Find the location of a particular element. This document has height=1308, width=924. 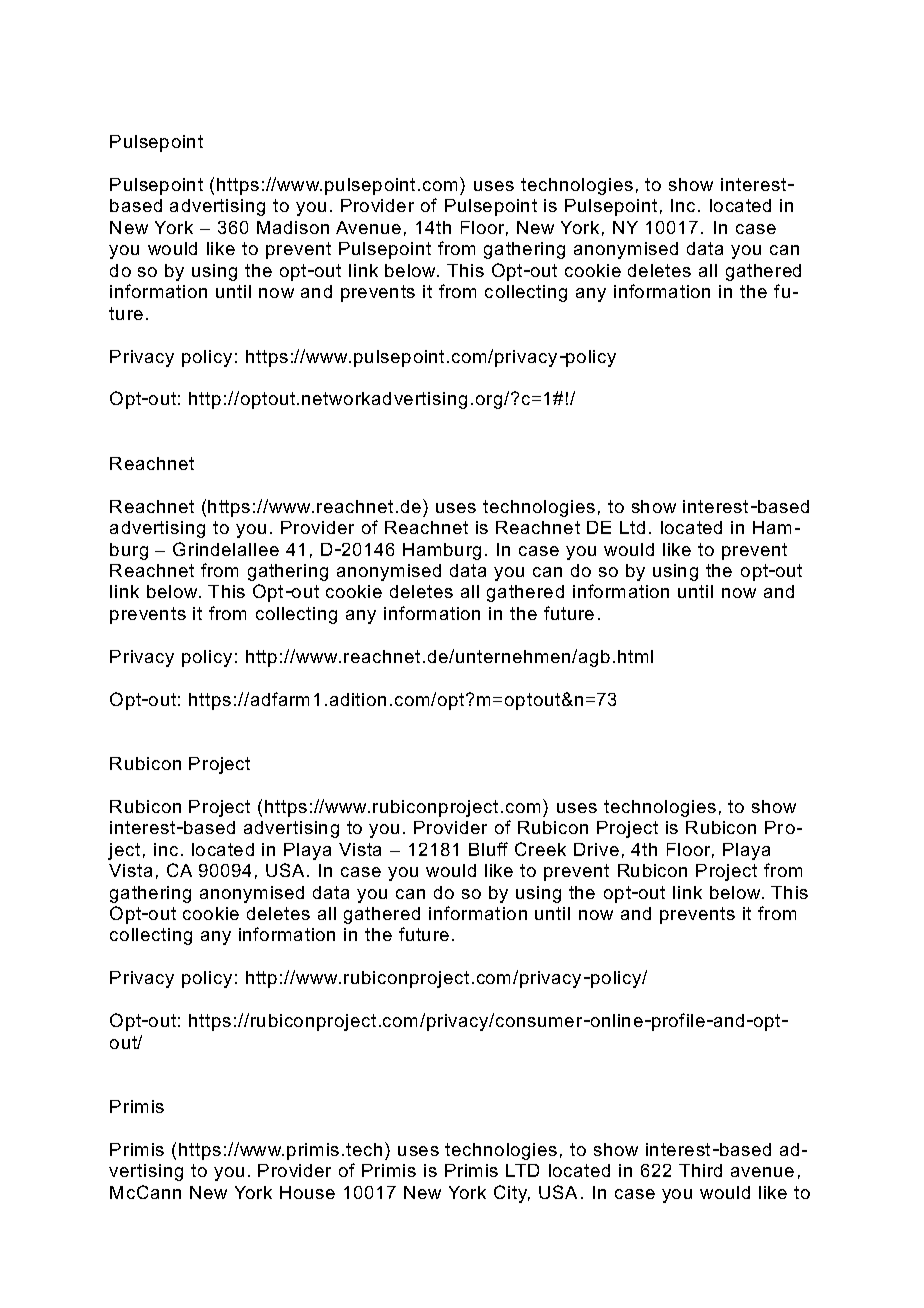

Bluff is located at coordinates (488, 849).
